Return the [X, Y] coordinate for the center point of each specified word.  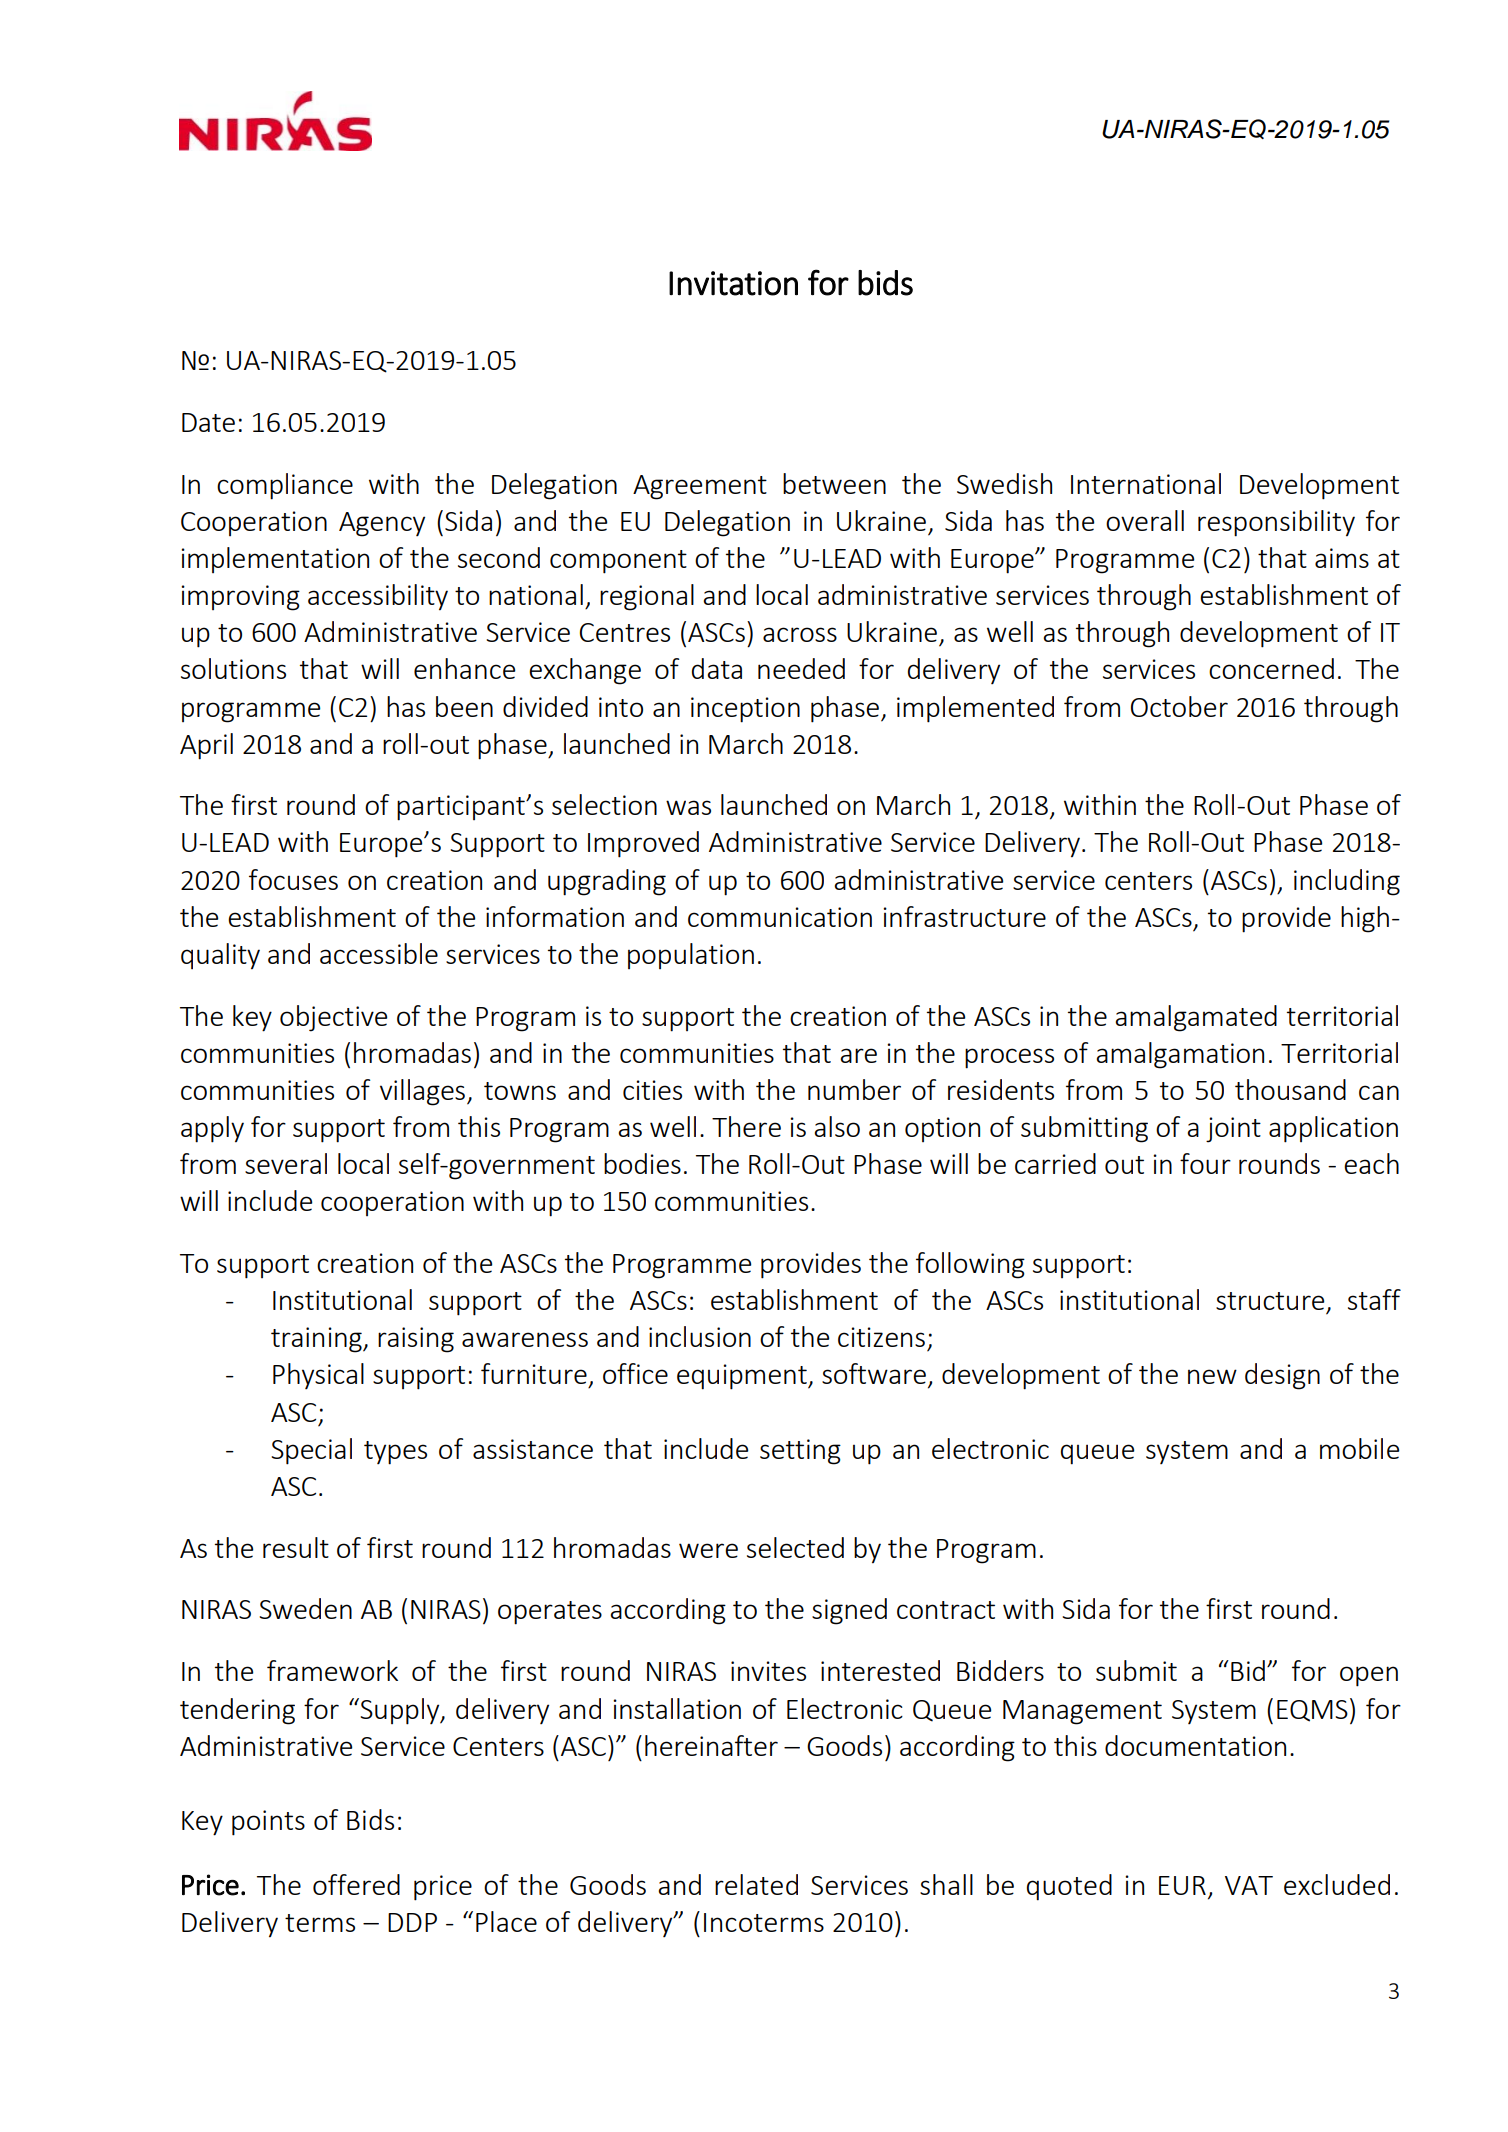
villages [422, 1092]
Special [311, 1451]
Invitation [733, 283]
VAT [1249, 1885]
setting [800, 1452]
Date [208, 422]
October [1179, 706]
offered [356, 1884]
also [837, 1126]
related [756, 1884]
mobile [1359, 1448]
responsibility [1276, 523]
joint [1233, 1130]
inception [745, 710]
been [464, 706]
